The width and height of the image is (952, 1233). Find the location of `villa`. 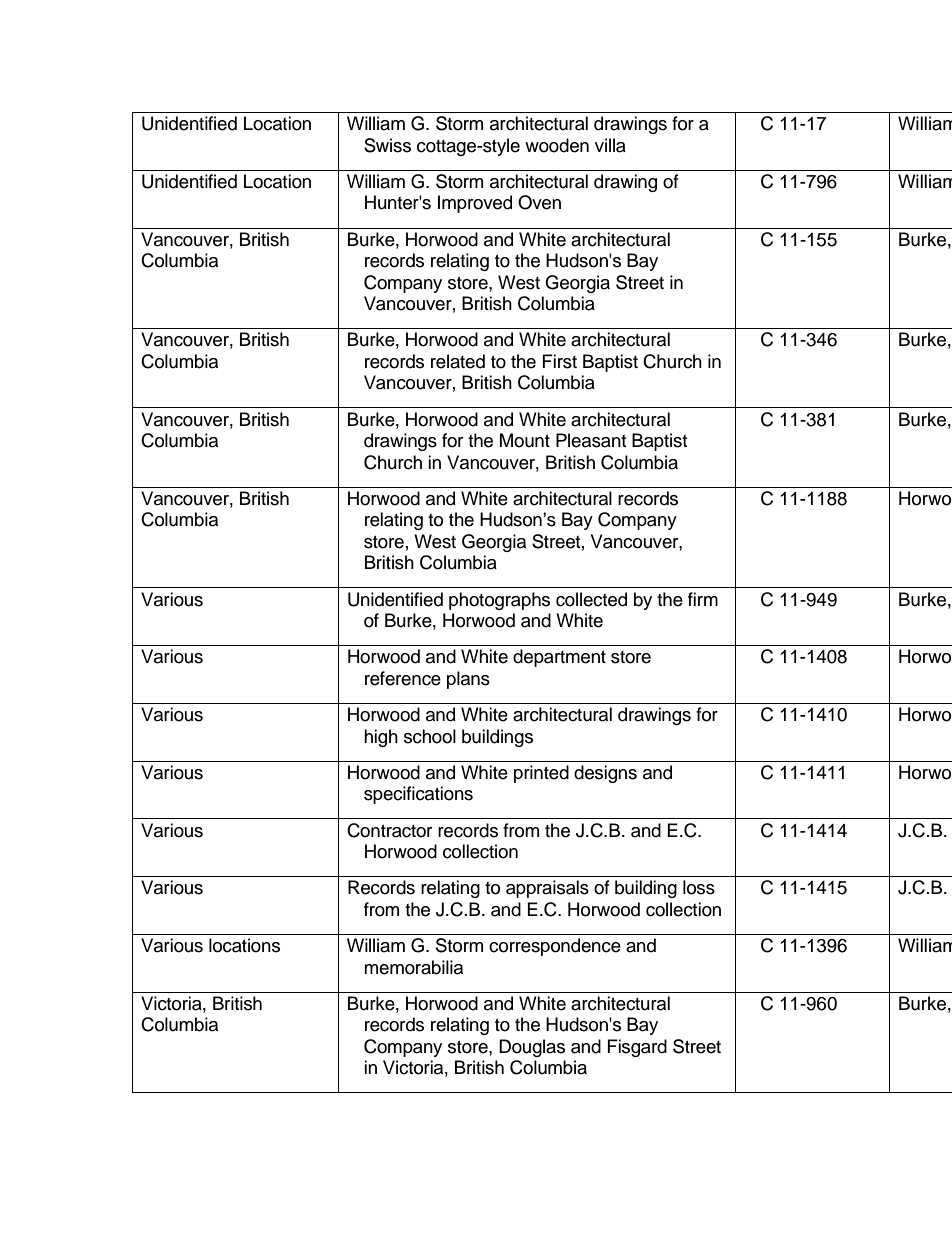

villa is located at coordinates (610, 145).
